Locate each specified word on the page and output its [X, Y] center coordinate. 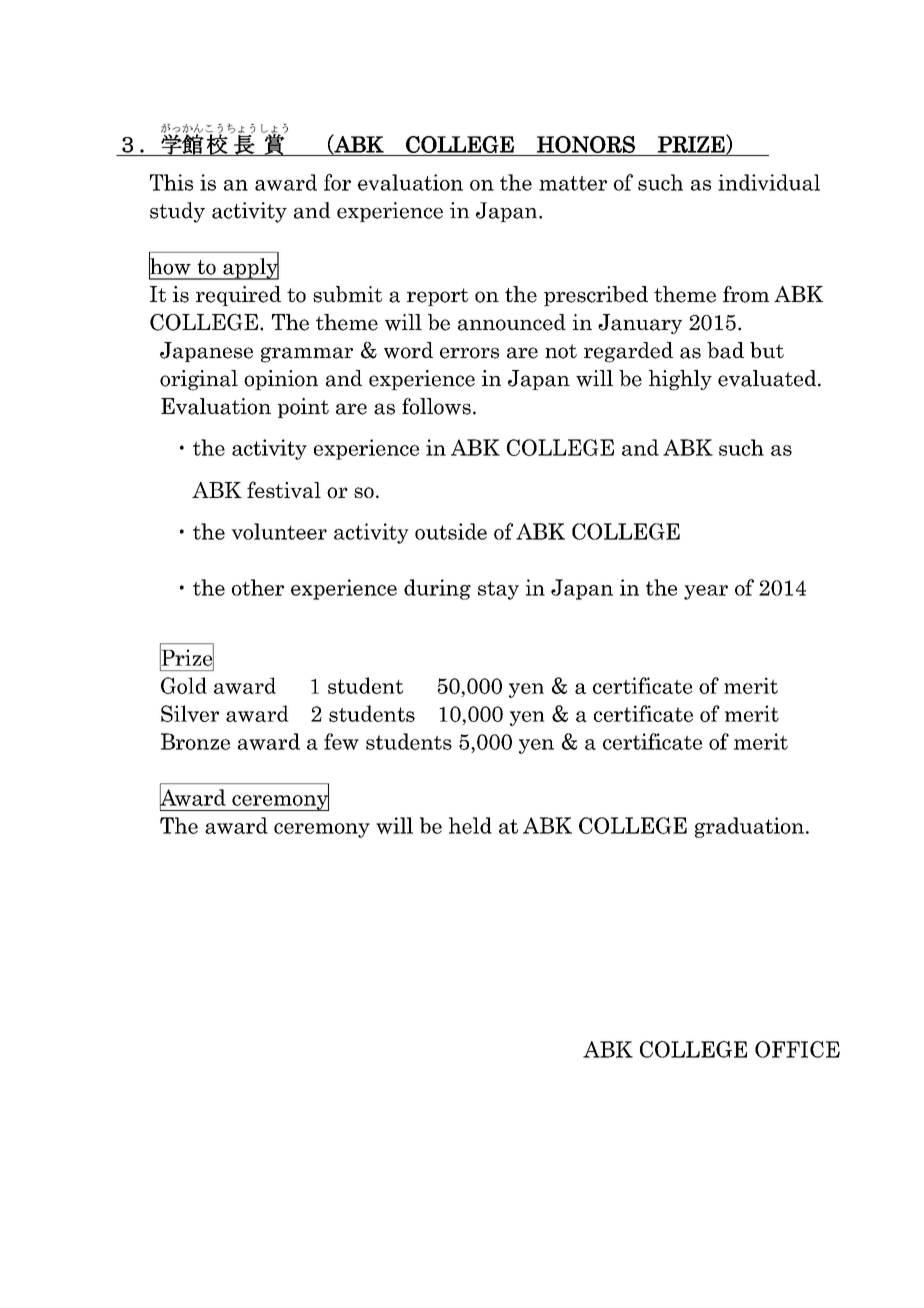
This [171, 182]
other [258, 587]
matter [573, 183]
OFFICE [797, 1049]
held [470, 825]
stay [498, 590]
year [706, 592]
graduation [749, 827]
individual [769, 182]
